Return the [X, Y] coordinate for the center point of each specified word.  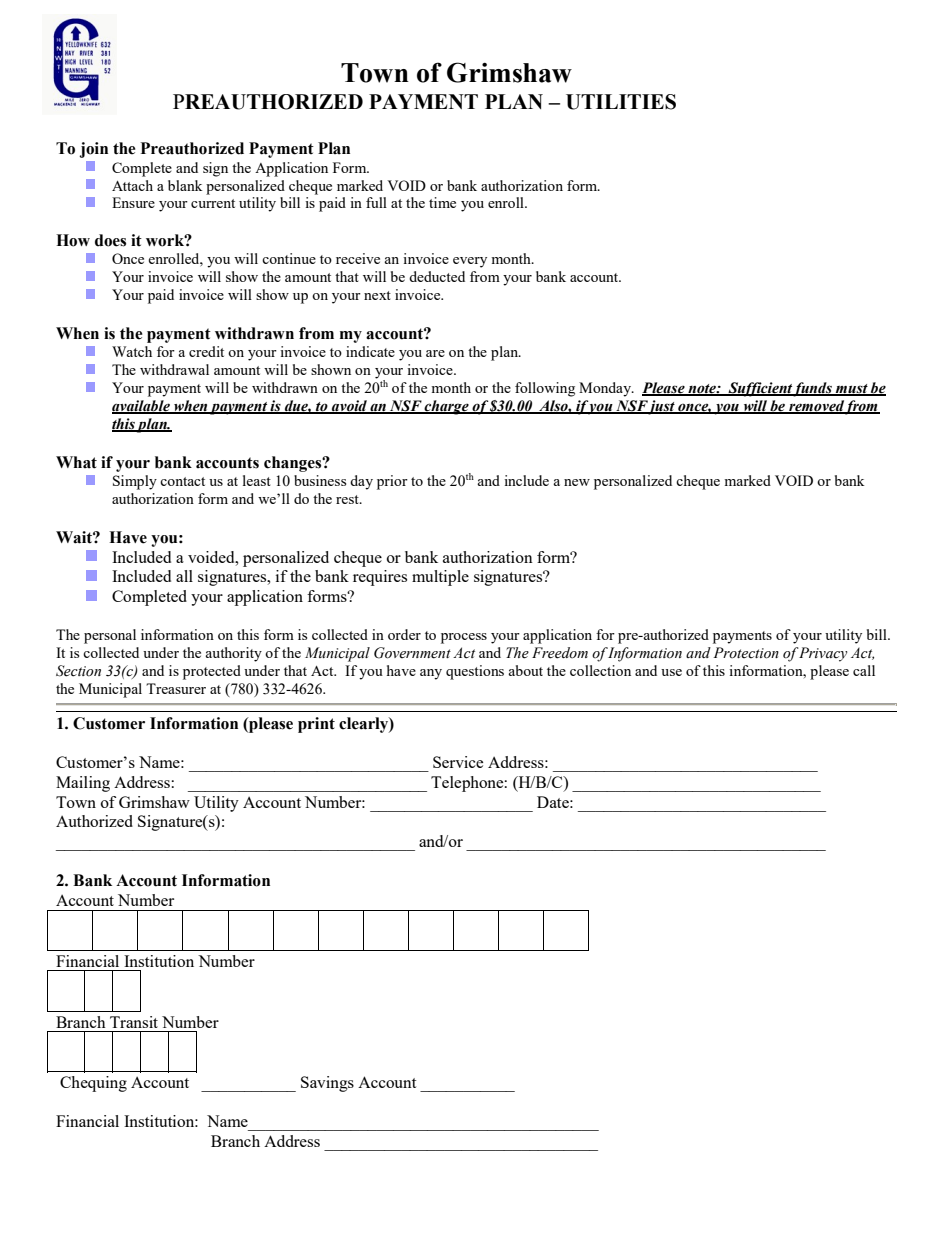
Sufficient [759, 389]
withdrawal [174, 369]
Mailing [83, 784]
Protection [746, 653]
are [435, 353]
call [864, 670]
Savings [327, 1084]
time [442, 202]
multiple [440, 578]
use [671, 672]
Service [458, 762]
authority [233, 654]
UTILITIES [621, 102]
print [316, 725]
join [93, 150]
